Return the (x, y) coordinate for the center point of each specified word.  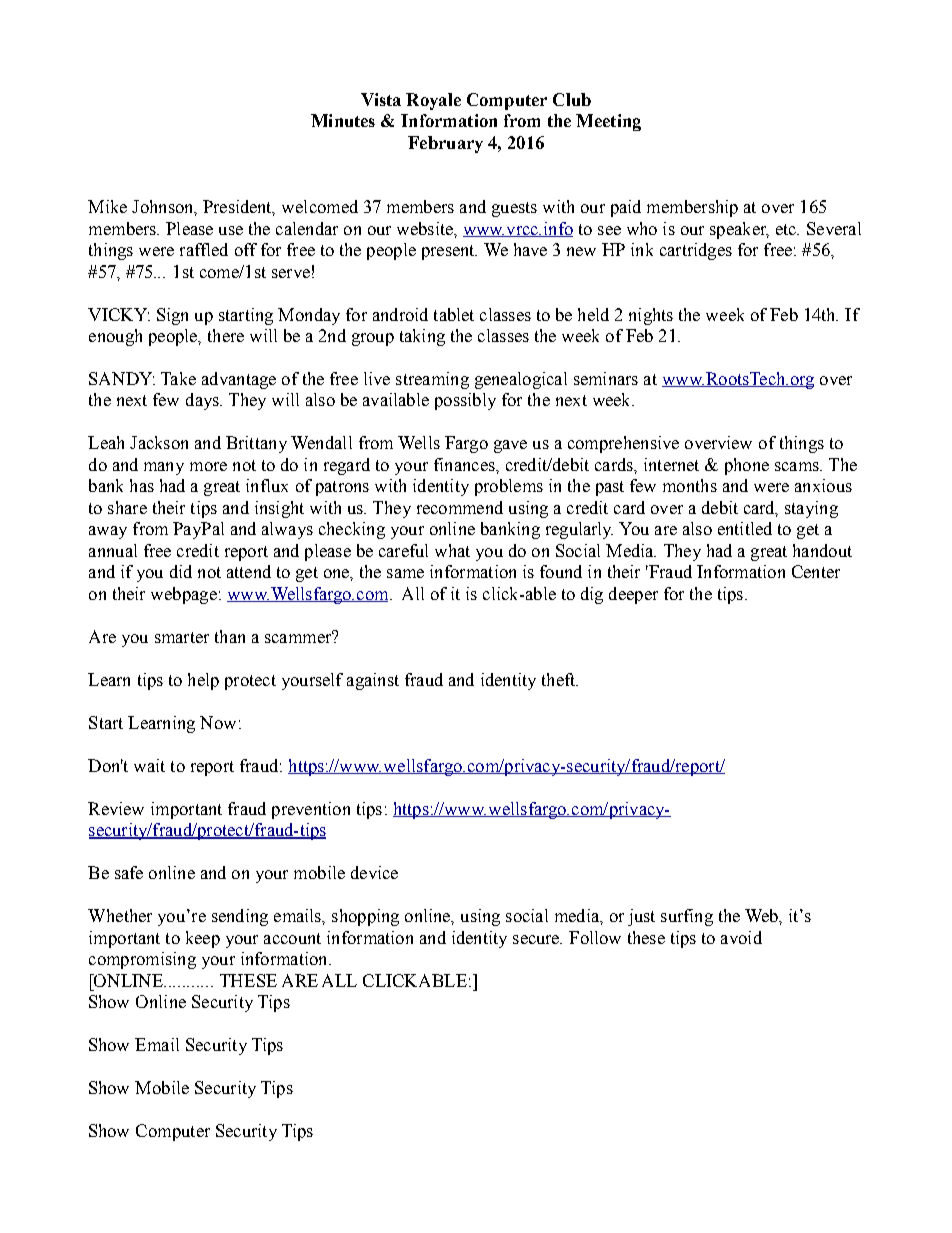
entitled (745, 528)
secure (537, 939)
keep (203, 939)
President (239, 208)
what (452, 550)
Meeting (608, 122)
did (181, 571)
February (445, 144)
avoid (741, 937)
